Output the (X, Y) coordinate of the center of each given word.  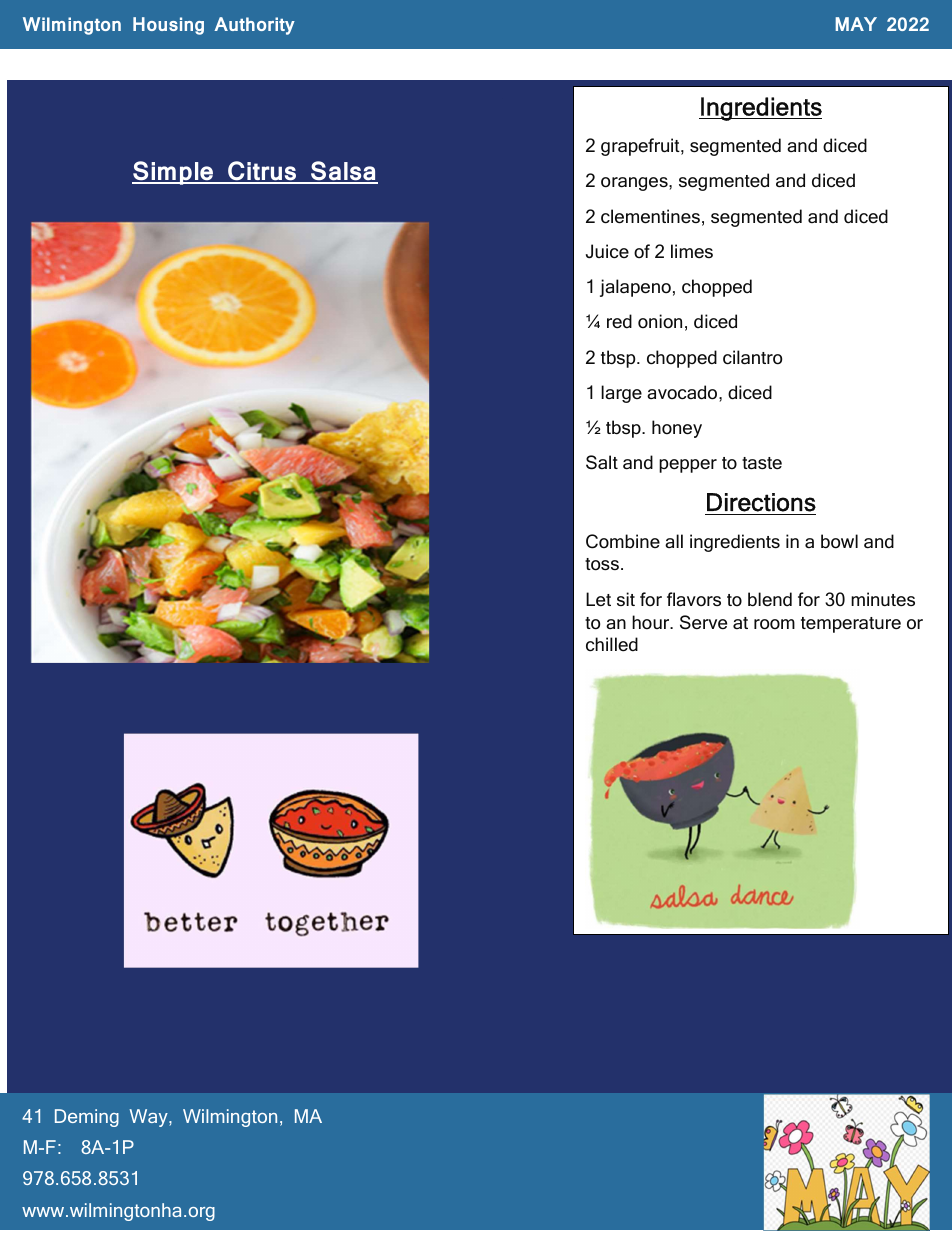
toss (602, 564)
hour (652, 622)
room (774, 624)
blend (770, 599)
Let (598, 599)
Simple (174, 173)
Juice (607, 251)
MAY (856, 24)
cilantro (752, 357)
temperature (851, 625)
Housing (168, 26)
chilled (612, 644)
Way (149, 1118)
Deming (87, 1118)
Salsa (343, 172)
